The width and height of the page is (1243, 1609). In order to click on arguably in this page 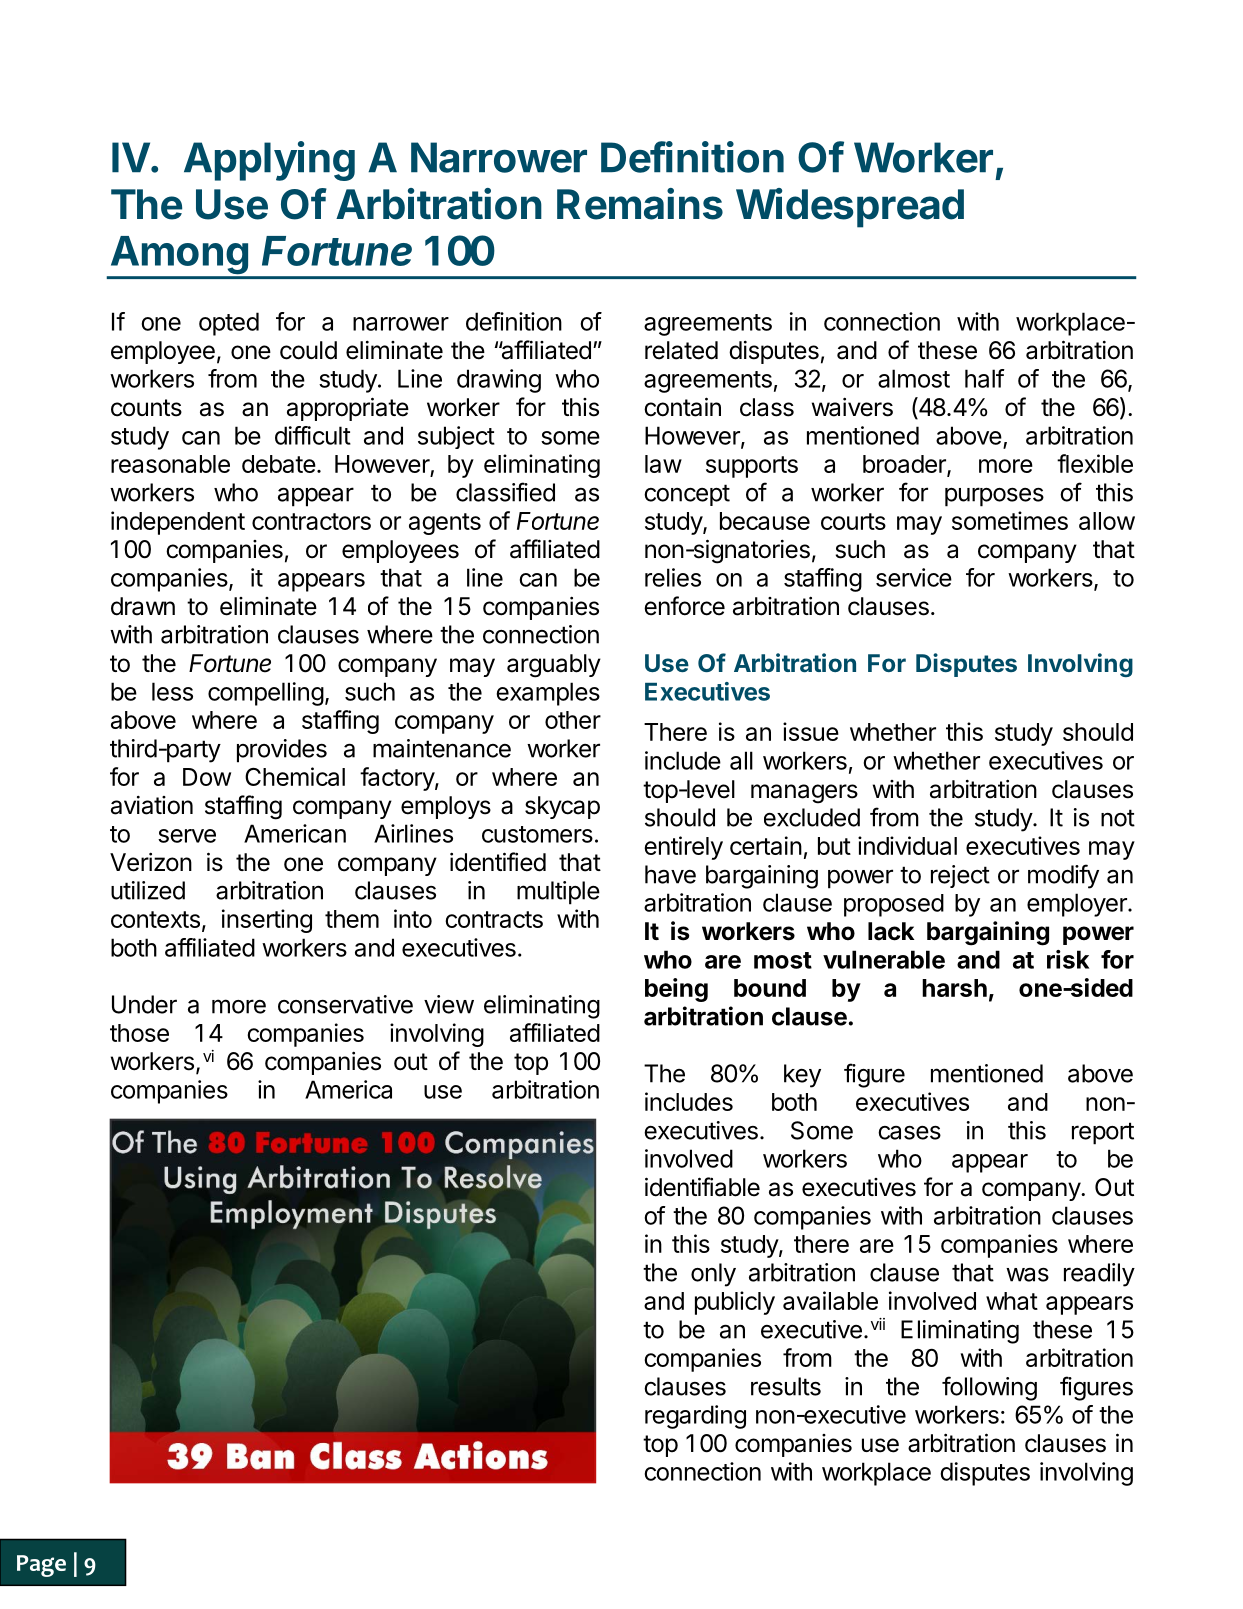, I will do `click(554, 666)`.
